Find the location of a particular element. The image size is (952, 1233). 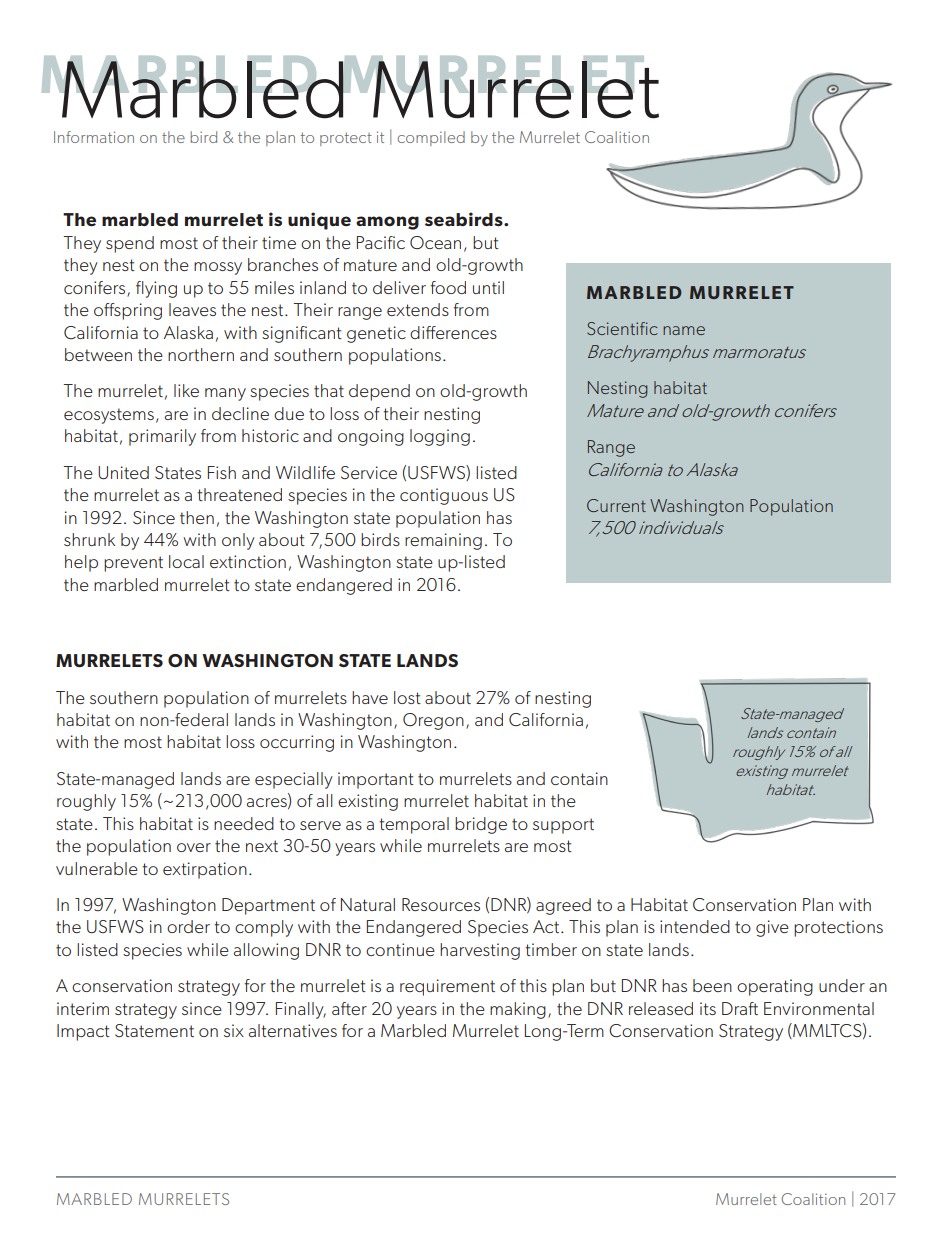

local is located at coordinates (186, 561).
